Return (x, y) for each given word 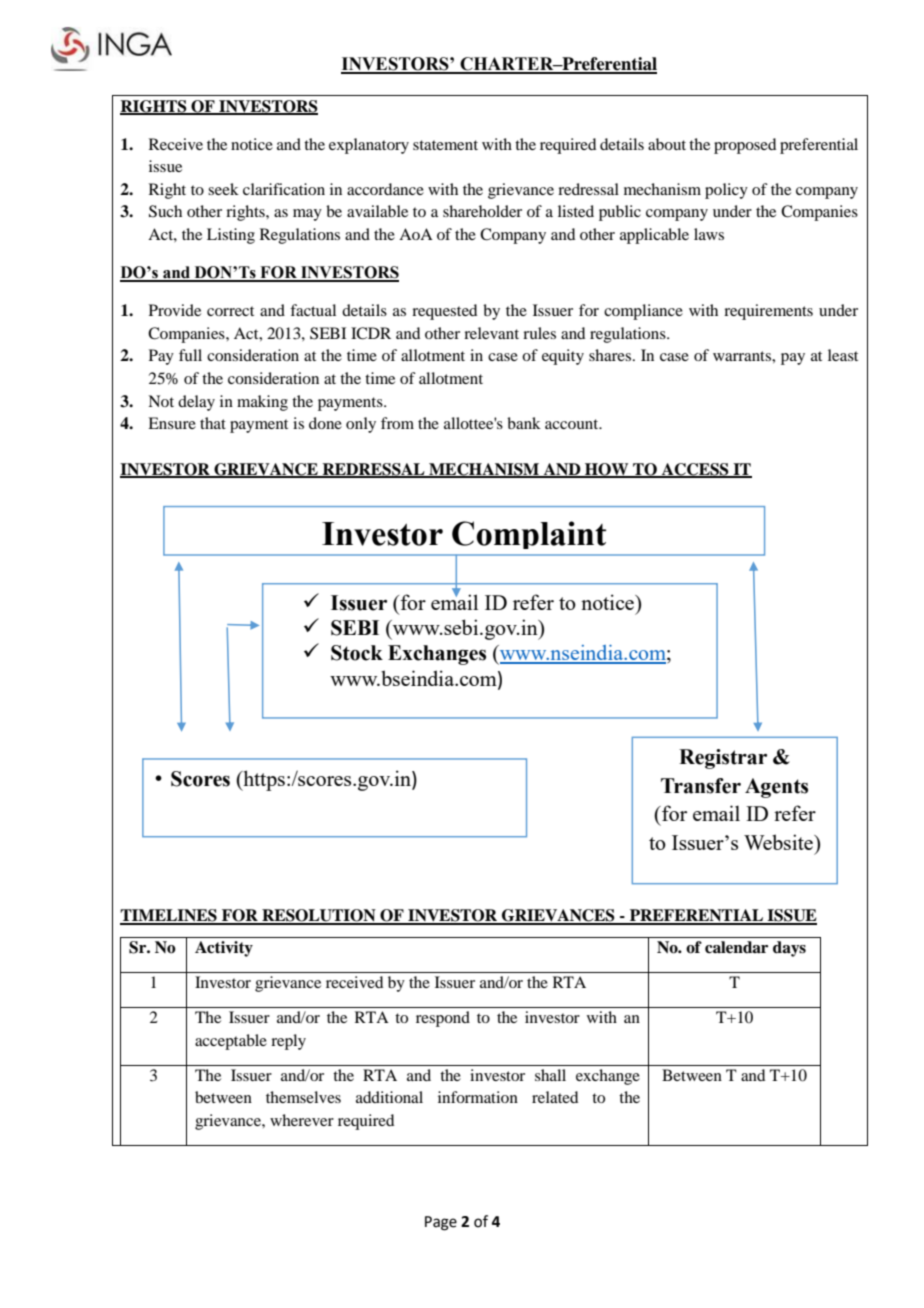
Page (441, 1223)
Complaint (529, 535)
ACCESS (695, 470)
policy (726, 191)
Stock (357, 653)
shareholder (482, 211)
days (789, 949)
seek (223, 189)
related (555, 1097)
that (213, 423)
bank (524, 423)
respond (443, 1019)
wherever (302, 1120)
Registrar (723, 759)
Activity (224, 949)
